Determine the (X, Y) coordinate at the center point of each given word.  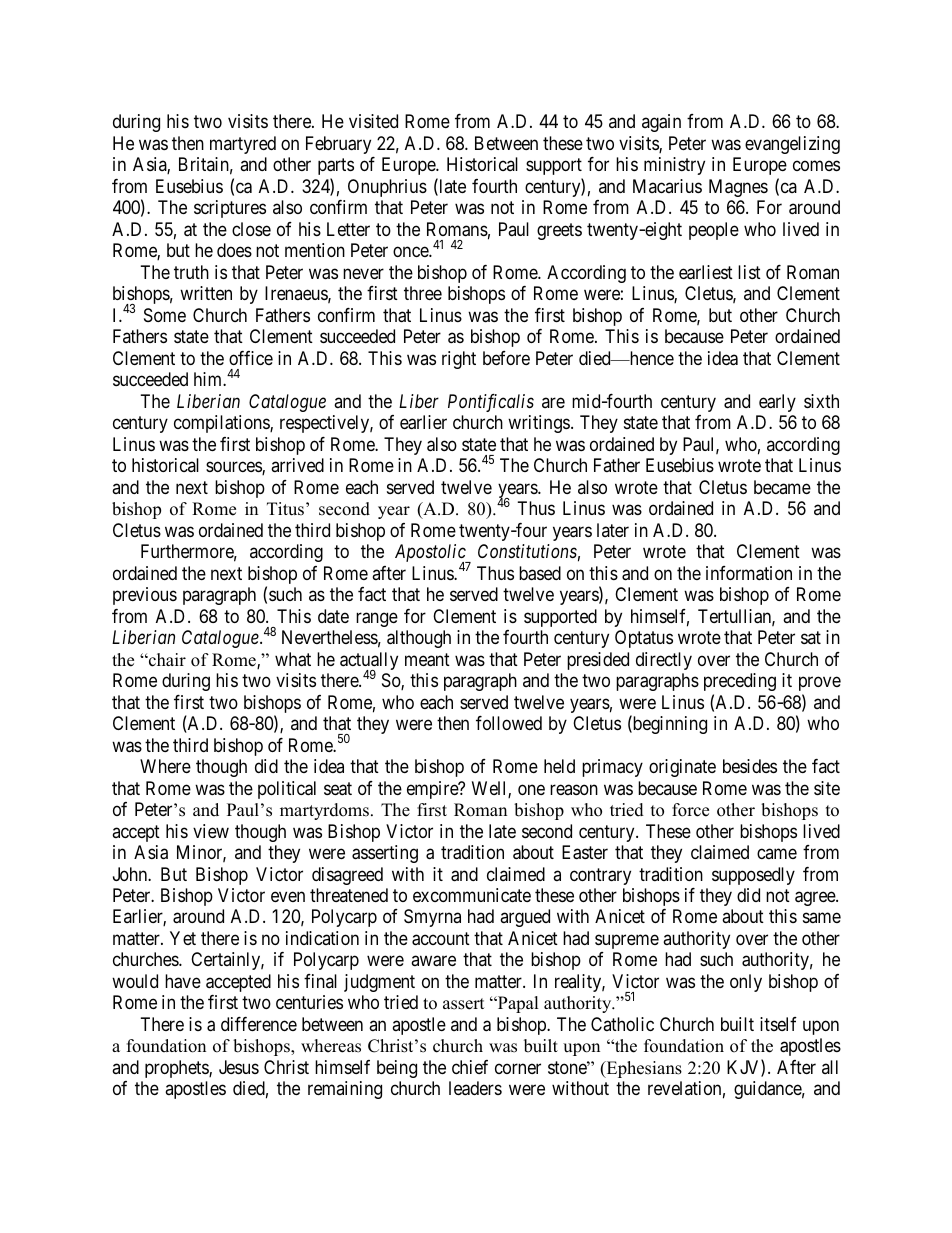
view (211, 831)
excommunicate (472, 895)
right (459, 360)
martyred (243, 145)
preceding (740, 682)
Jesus (239, 1067)
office (251, 358)
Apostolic (431, 554)
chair (166, 660)
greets (559, 231)
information (749, 573)
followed (509, 723)
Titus (285, 509)
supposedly (753, 876)
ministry (674, 166)
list (749, 272)
